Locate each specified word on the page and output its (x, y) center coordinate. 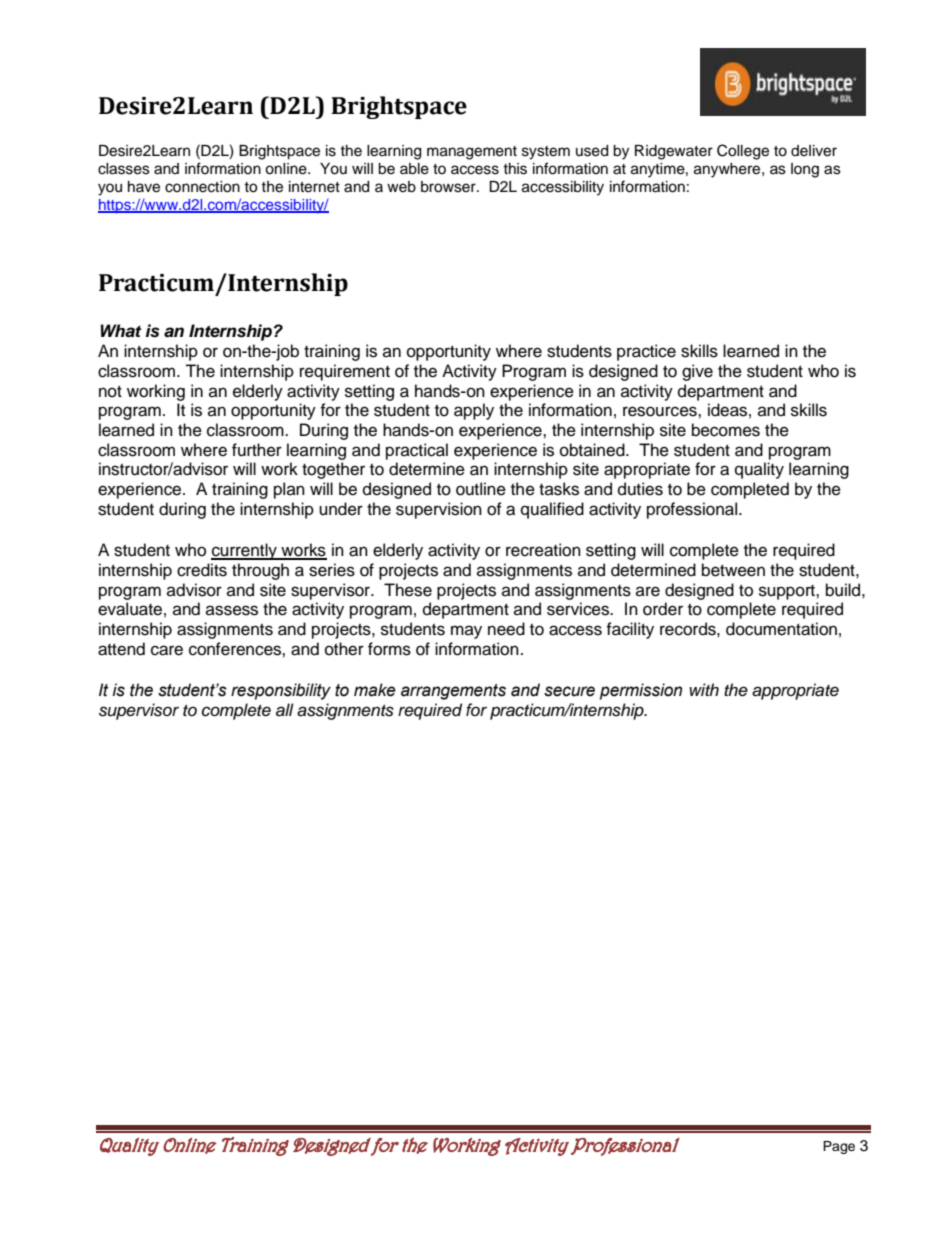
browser (449, 187)
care (167, 650)
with (704, 689)
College (743, 152)
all (285, 710)
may (466, 632)
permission (641, 691)
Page (839, 1147)
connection (202, 187)
